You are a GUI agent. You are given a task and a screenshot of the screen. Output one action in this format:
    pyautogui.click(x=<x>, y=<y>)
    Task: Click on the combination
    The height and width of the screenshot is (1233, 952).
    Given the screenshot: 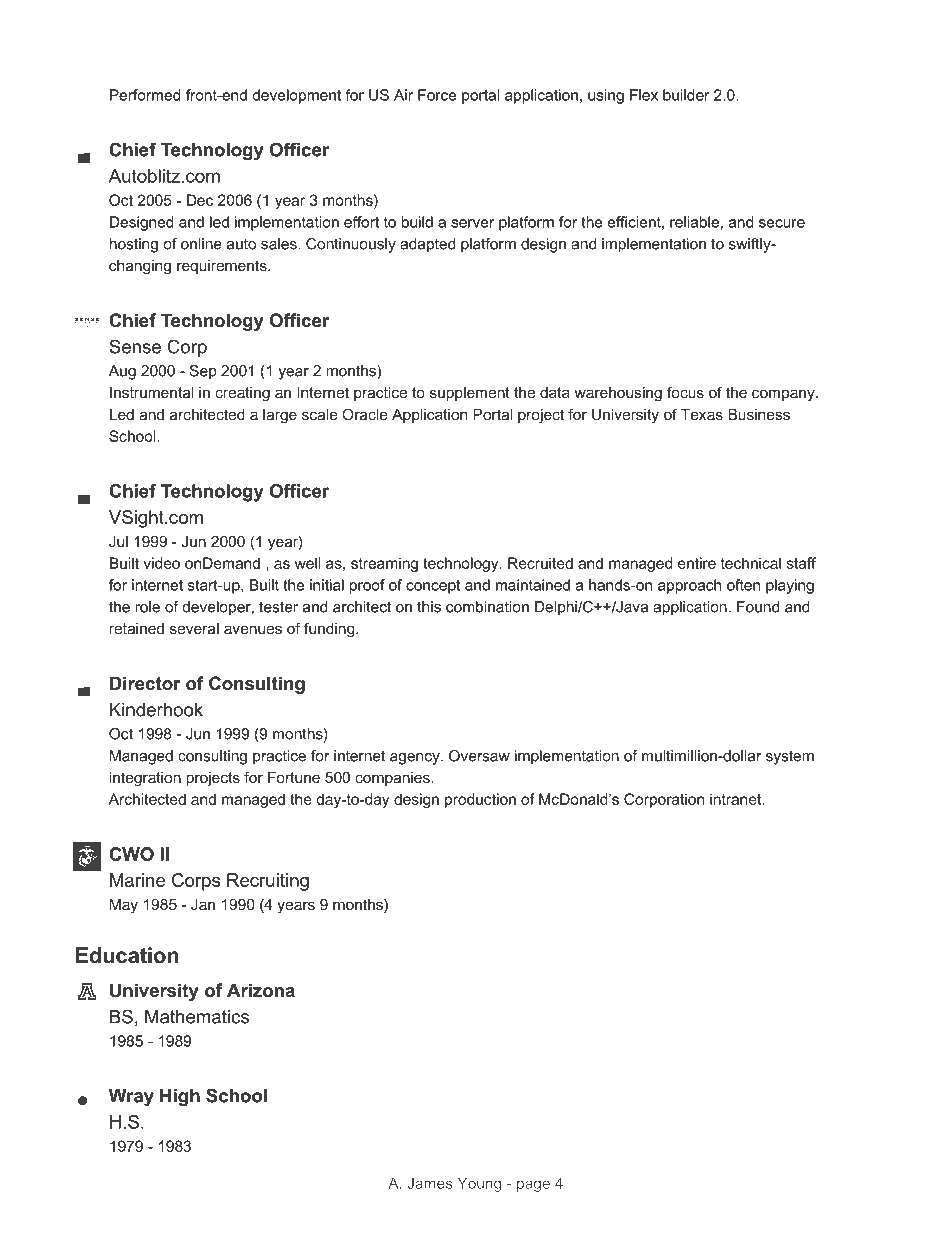 What is the action you would take?
    pyautogui.click(x=487, y=607)
